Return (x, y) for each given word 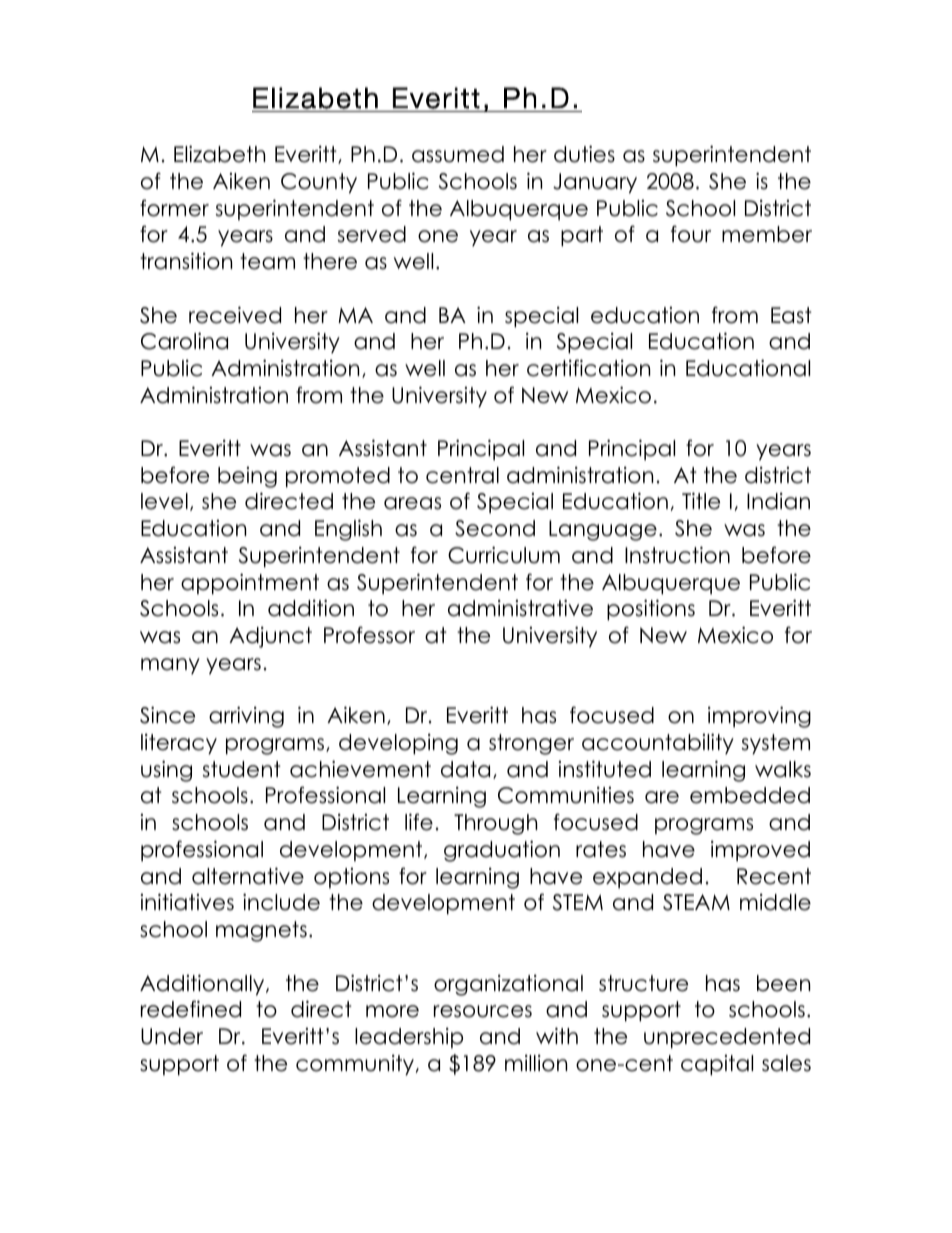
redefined (191, 1009)
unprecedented (727, 1038)
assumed (458, 154)
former (174, 208)
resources (483, 1011)
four (691, 234)
